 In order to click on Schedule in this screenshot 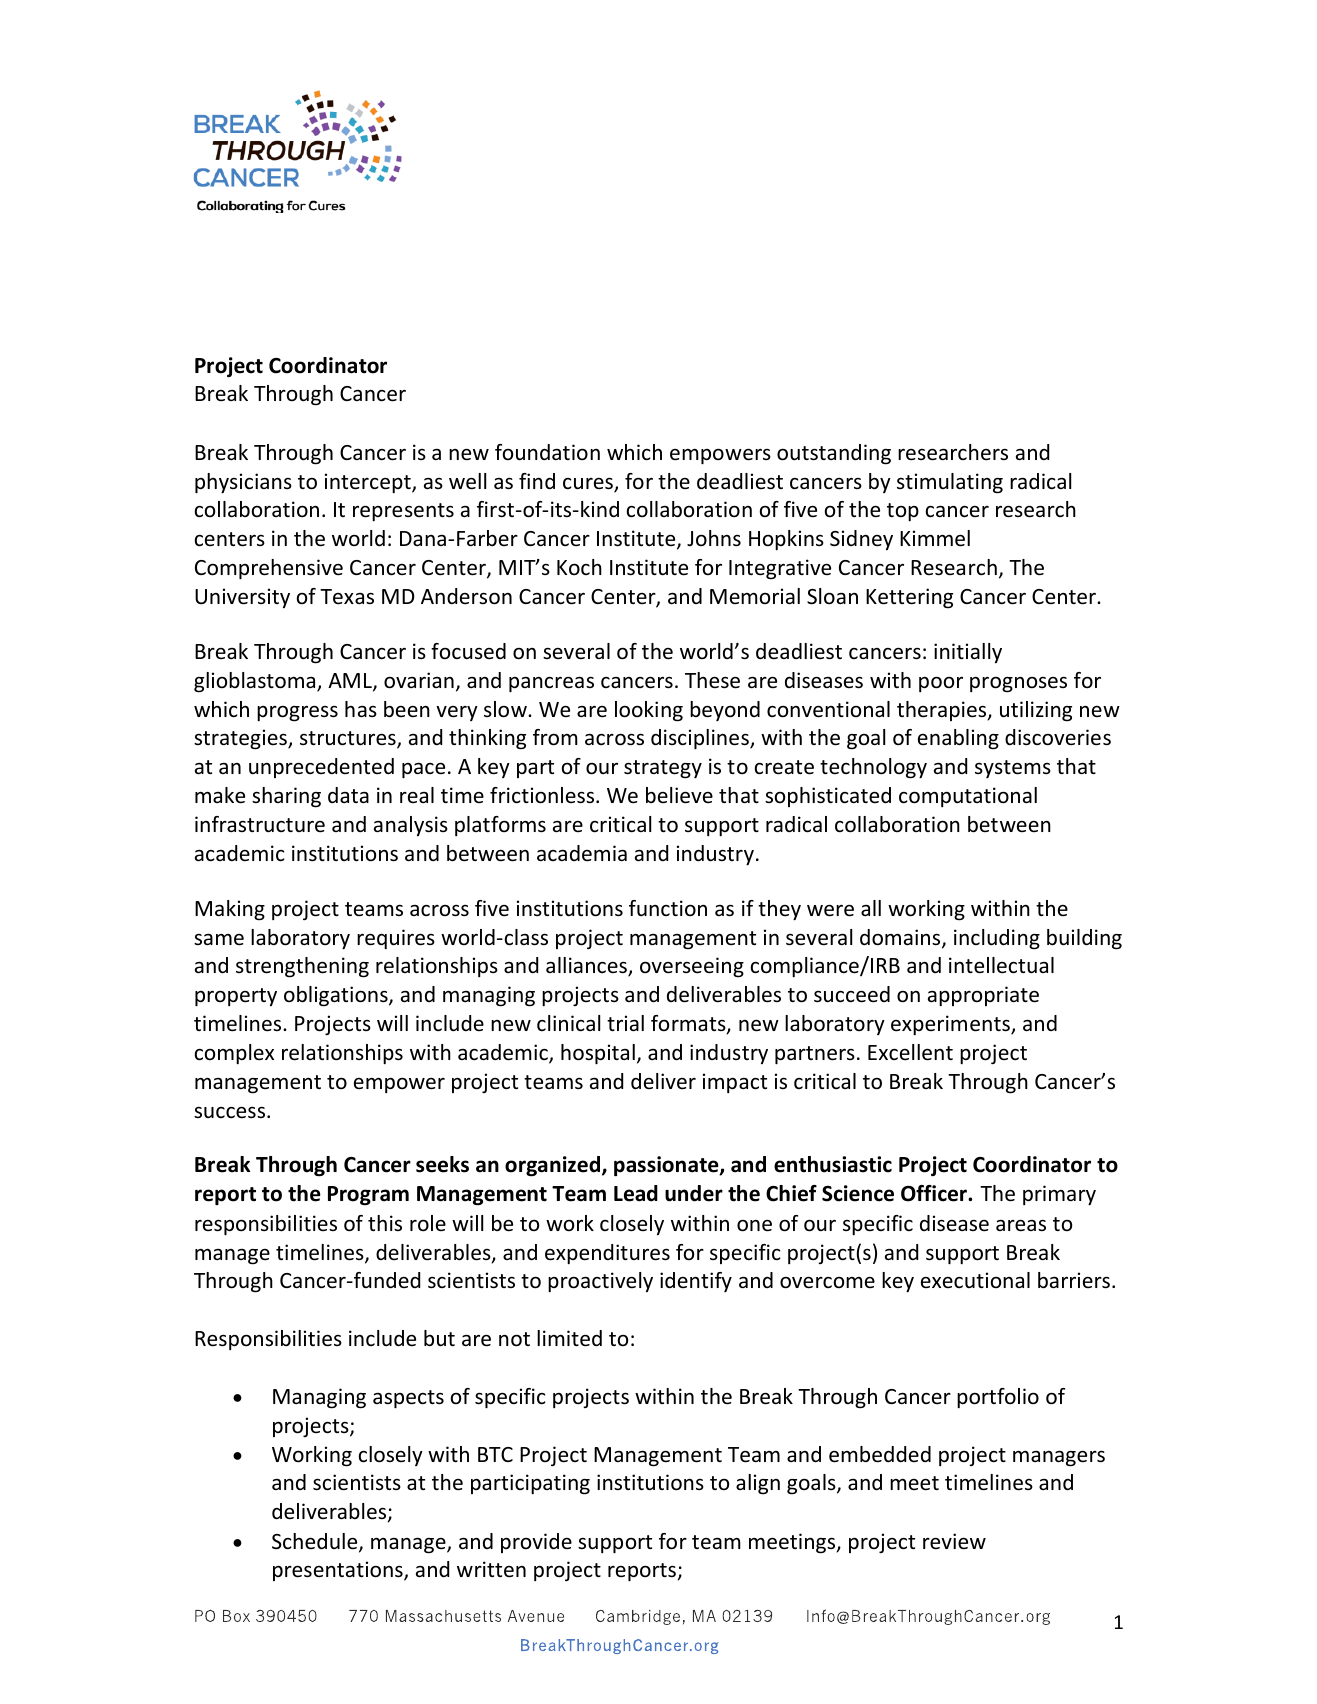, I will do `click(316, 1542)`.
